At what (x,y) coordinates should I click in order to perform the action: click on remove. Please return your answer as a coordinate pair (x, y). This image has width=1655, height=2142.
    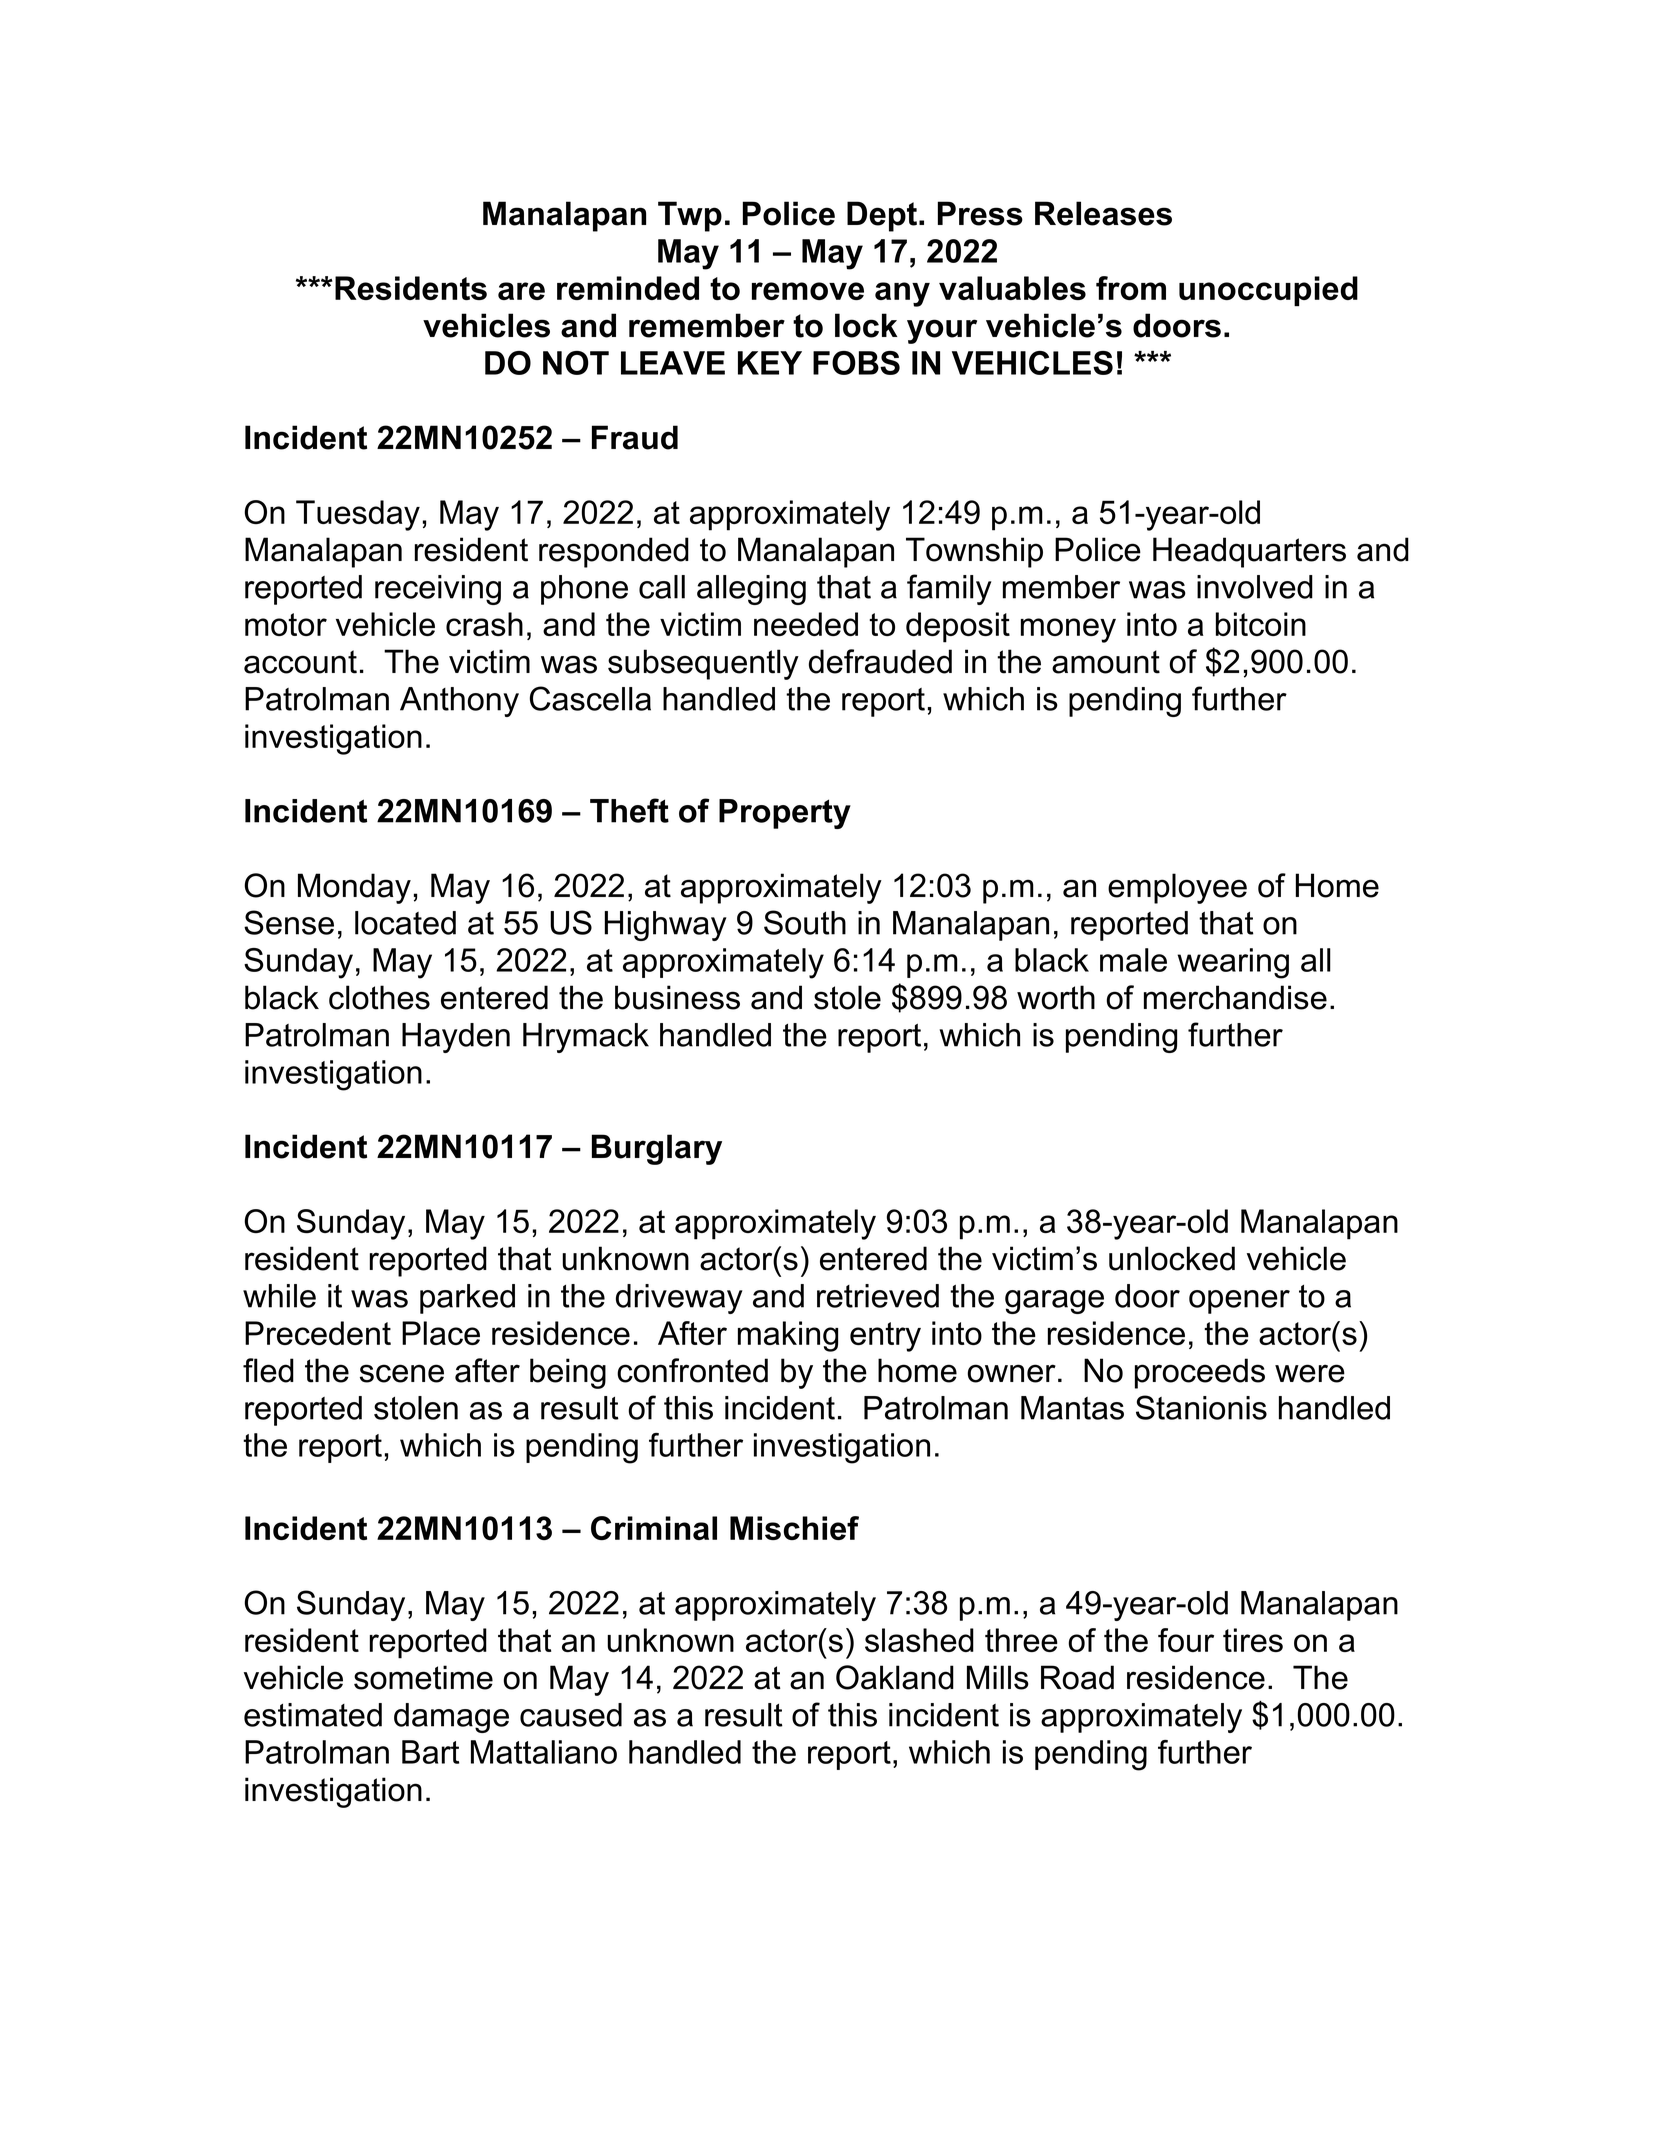
    Looking at the image, I should click on (808, 291).
